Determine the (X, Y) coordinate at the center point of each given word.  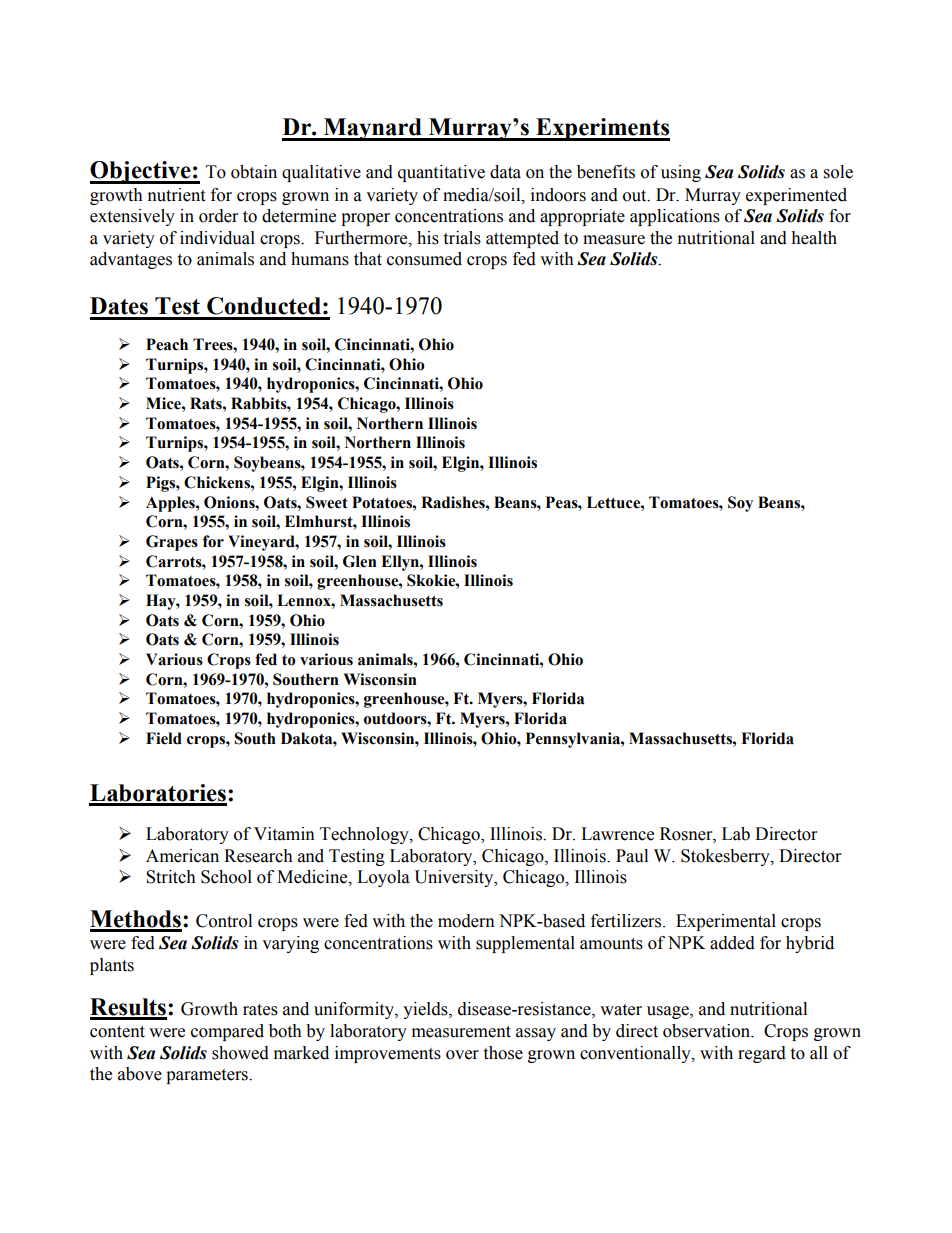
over (462, 1055)
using (681, 173)
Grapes (172, 543)
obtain (254, 172)
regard (762, 1054)
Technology (365, 835)
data (505, 172)
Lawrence (617, 834)
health (814, 238)
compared (227, 1032)
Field (164, 738)
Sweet (327, 502)
